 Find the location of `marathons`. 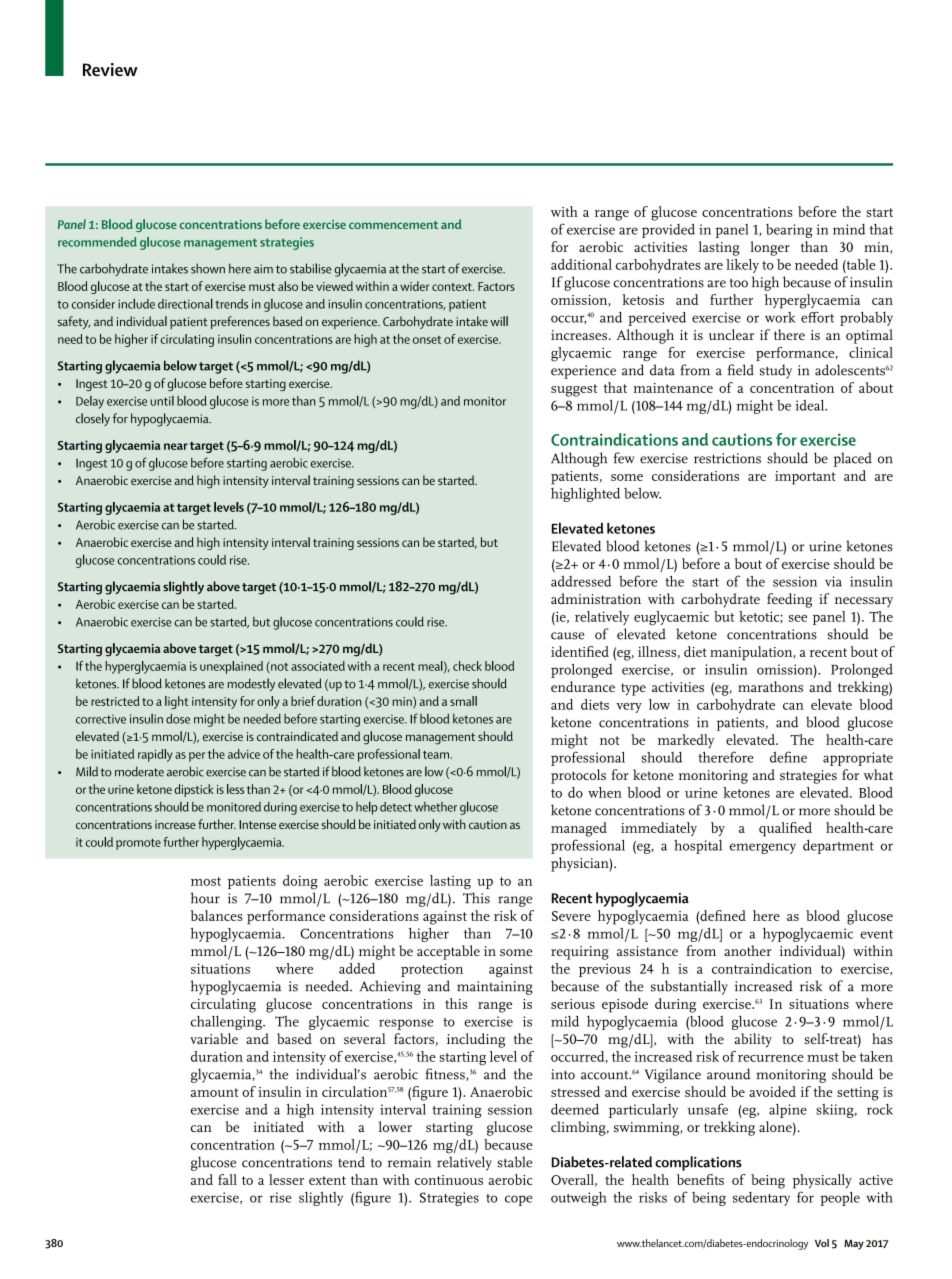

marathons is located at coordinates (770, 686).
